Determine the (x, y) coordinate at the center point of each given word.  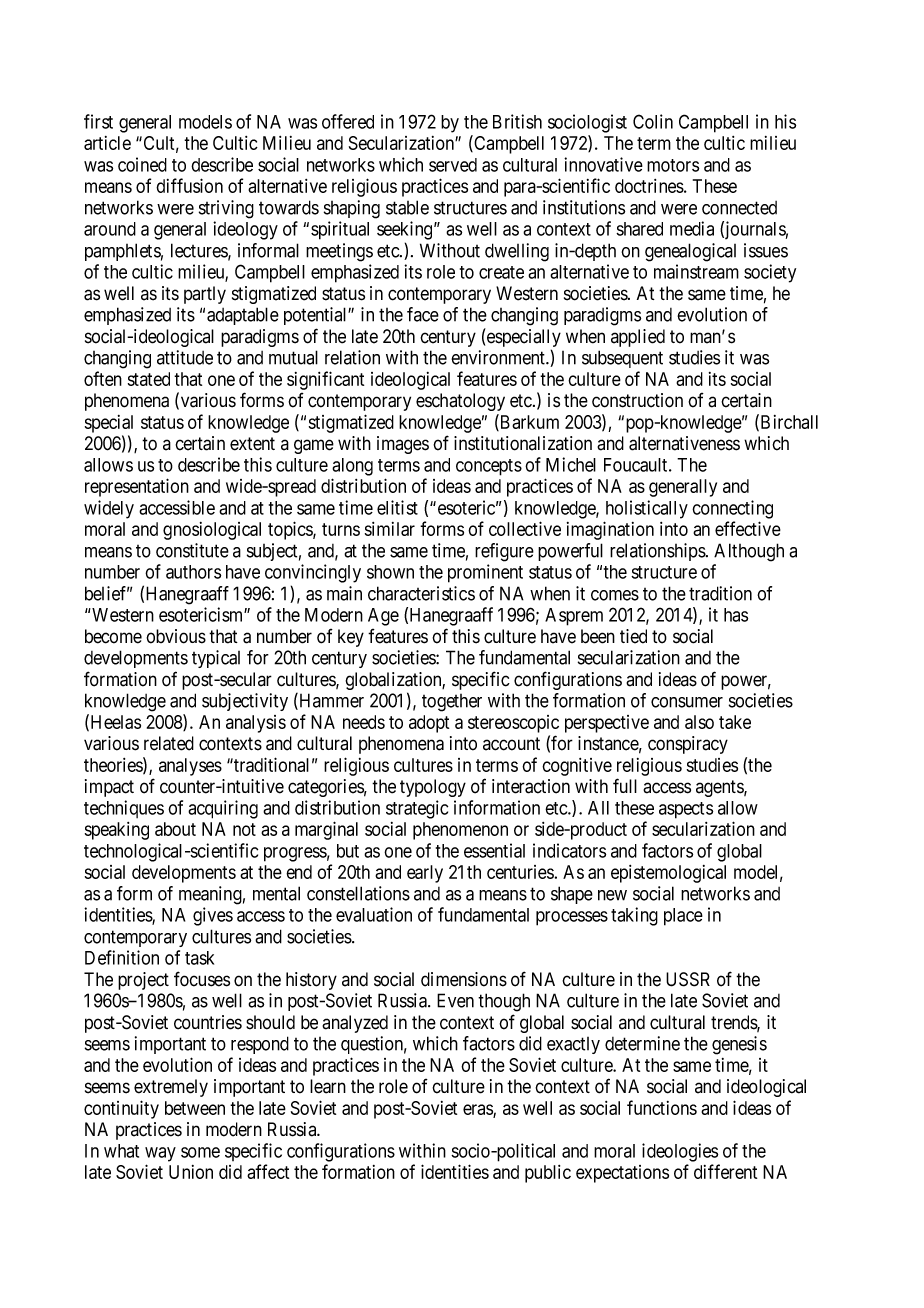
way (160, 1154)
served (453, 165)
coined (142, 164)
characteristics (421, 593)
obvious (176, 636)
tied (633, 636)
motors (673, 165)
